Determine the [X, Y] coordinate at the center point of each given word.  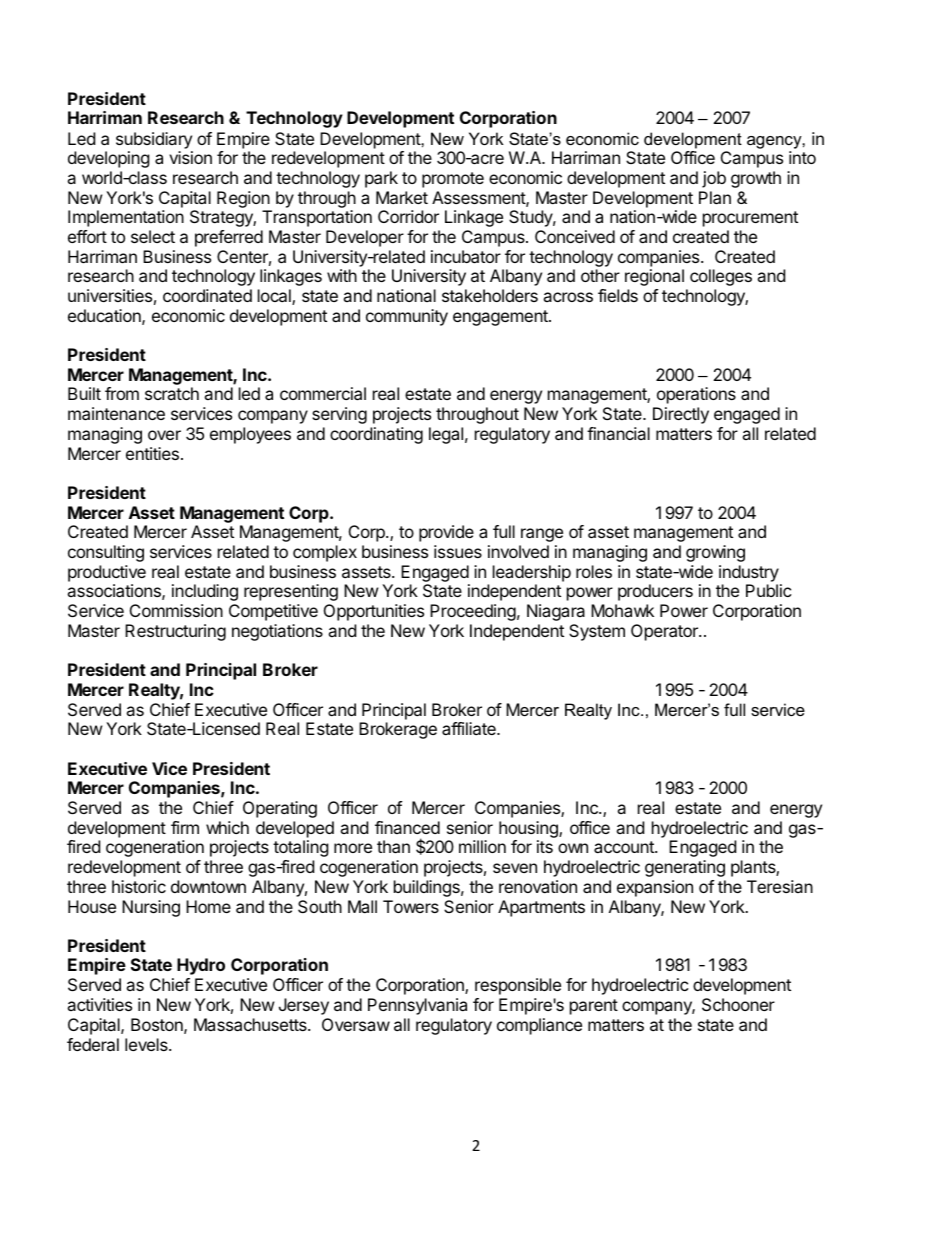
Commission [176, 610]
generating [685, 868]
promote [453, 180]
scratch [172, 393]
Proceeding [473, 612]
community [407, 317]
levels [147, 1044]
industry [749, 573]
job [714, 179]
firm [185, 827]
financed [407, 827]
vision [190, 157]
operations [696, 395]
